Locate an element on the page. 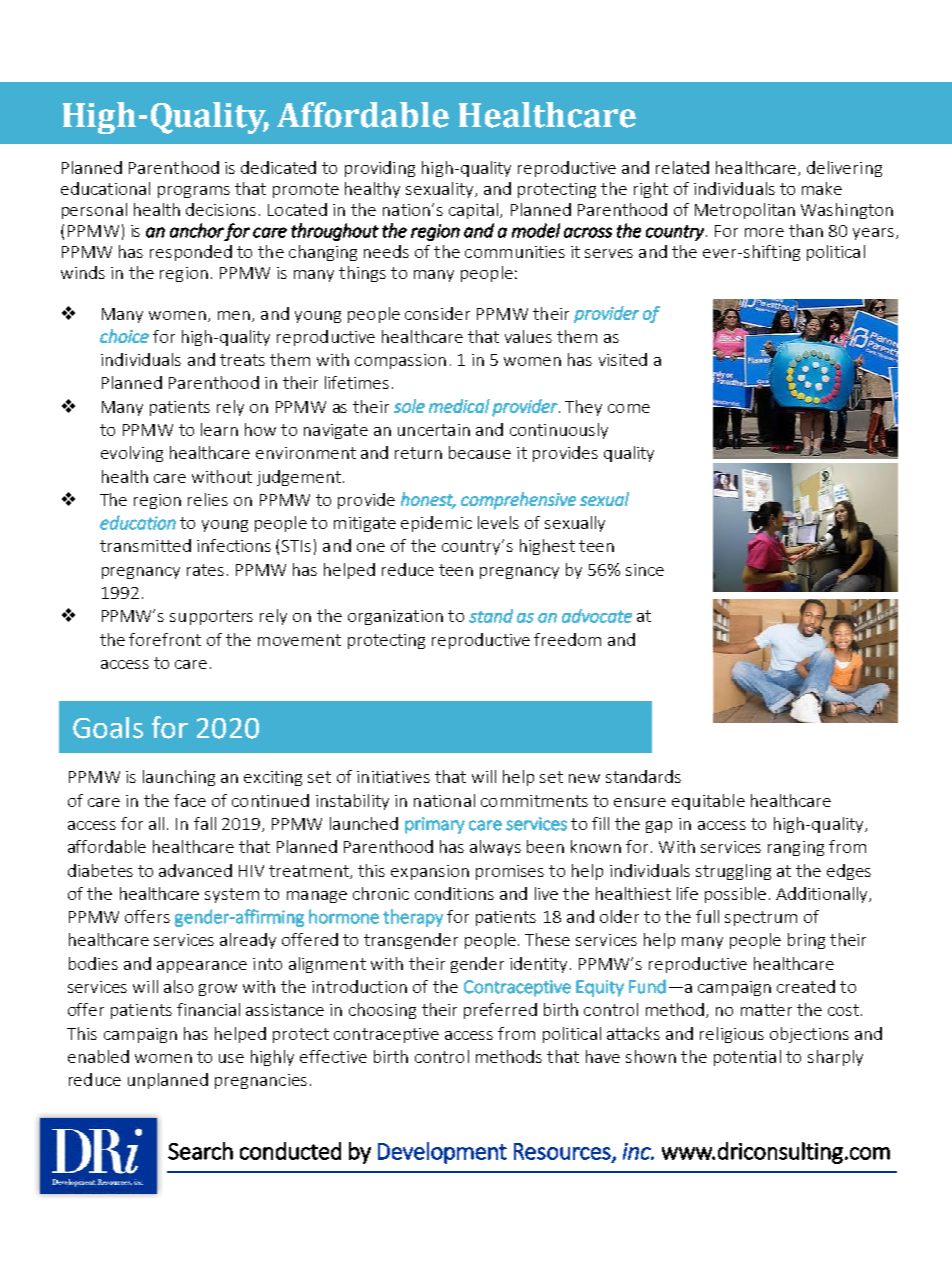 This image has height=1270, width=952. capital is located at coordinates (473, 211).
